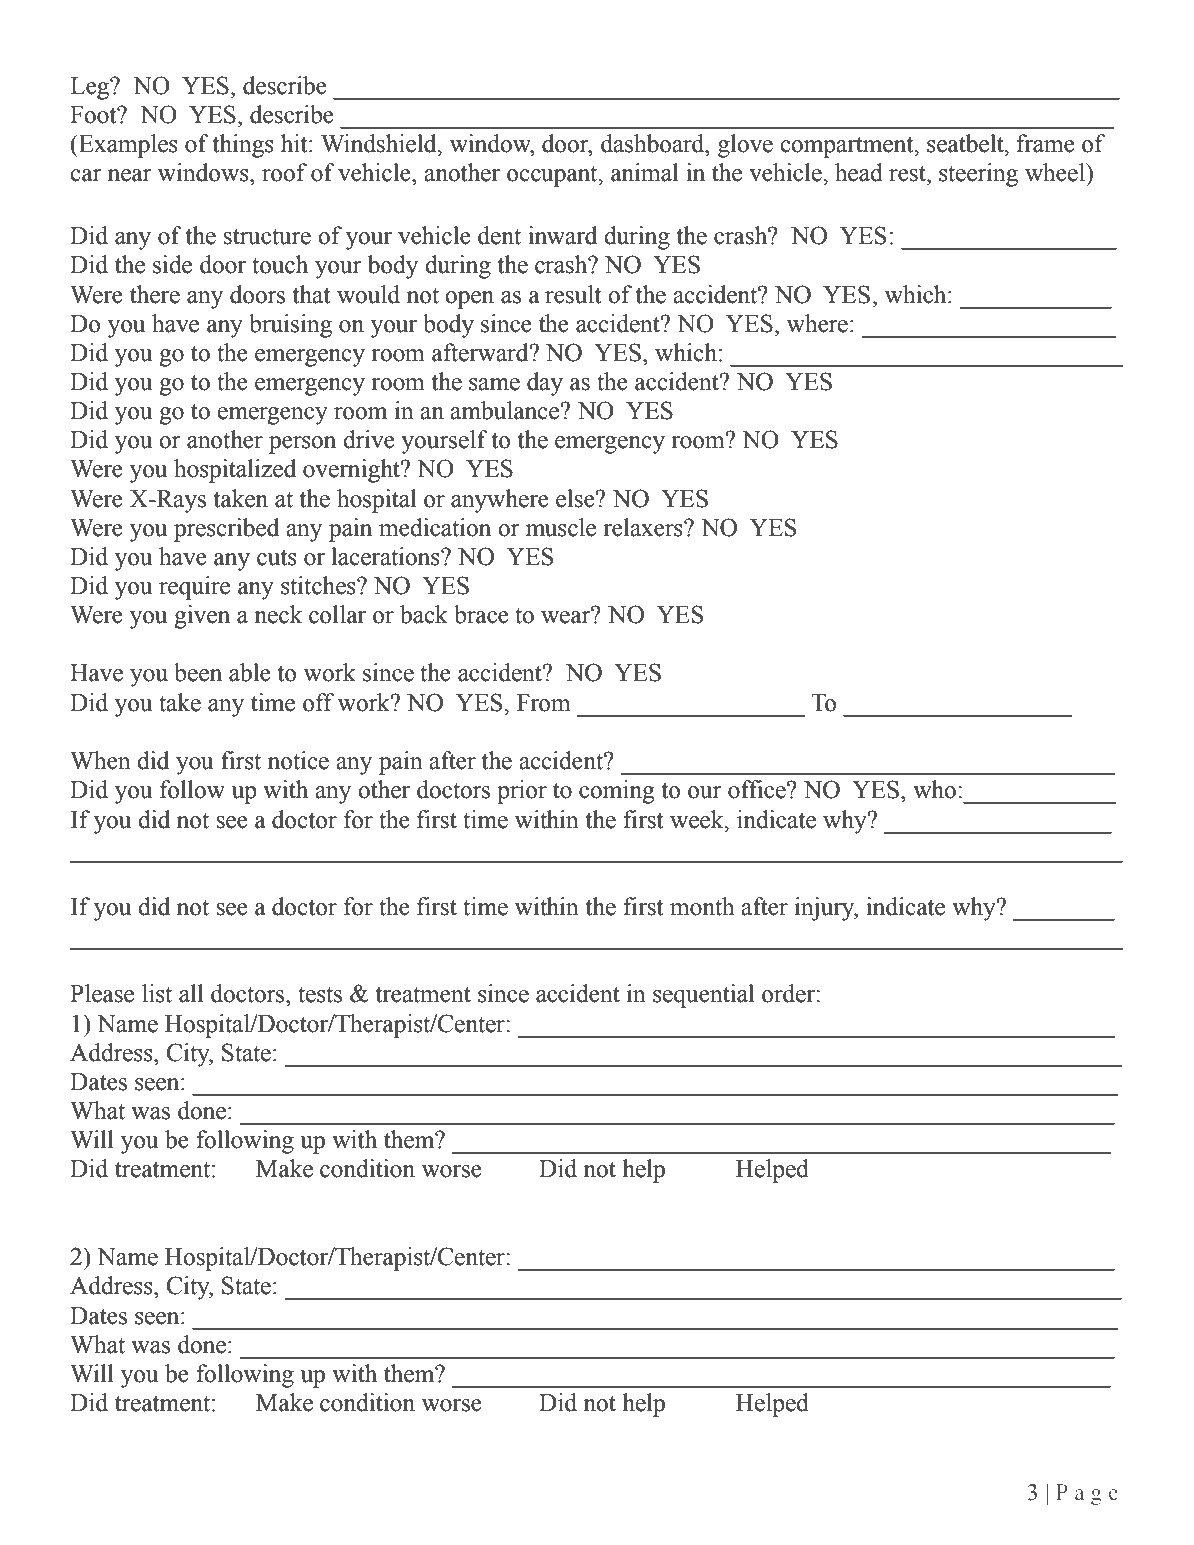  Describe the element at coordinates (198, 672) in the screenshot. I see `been` at that location.
